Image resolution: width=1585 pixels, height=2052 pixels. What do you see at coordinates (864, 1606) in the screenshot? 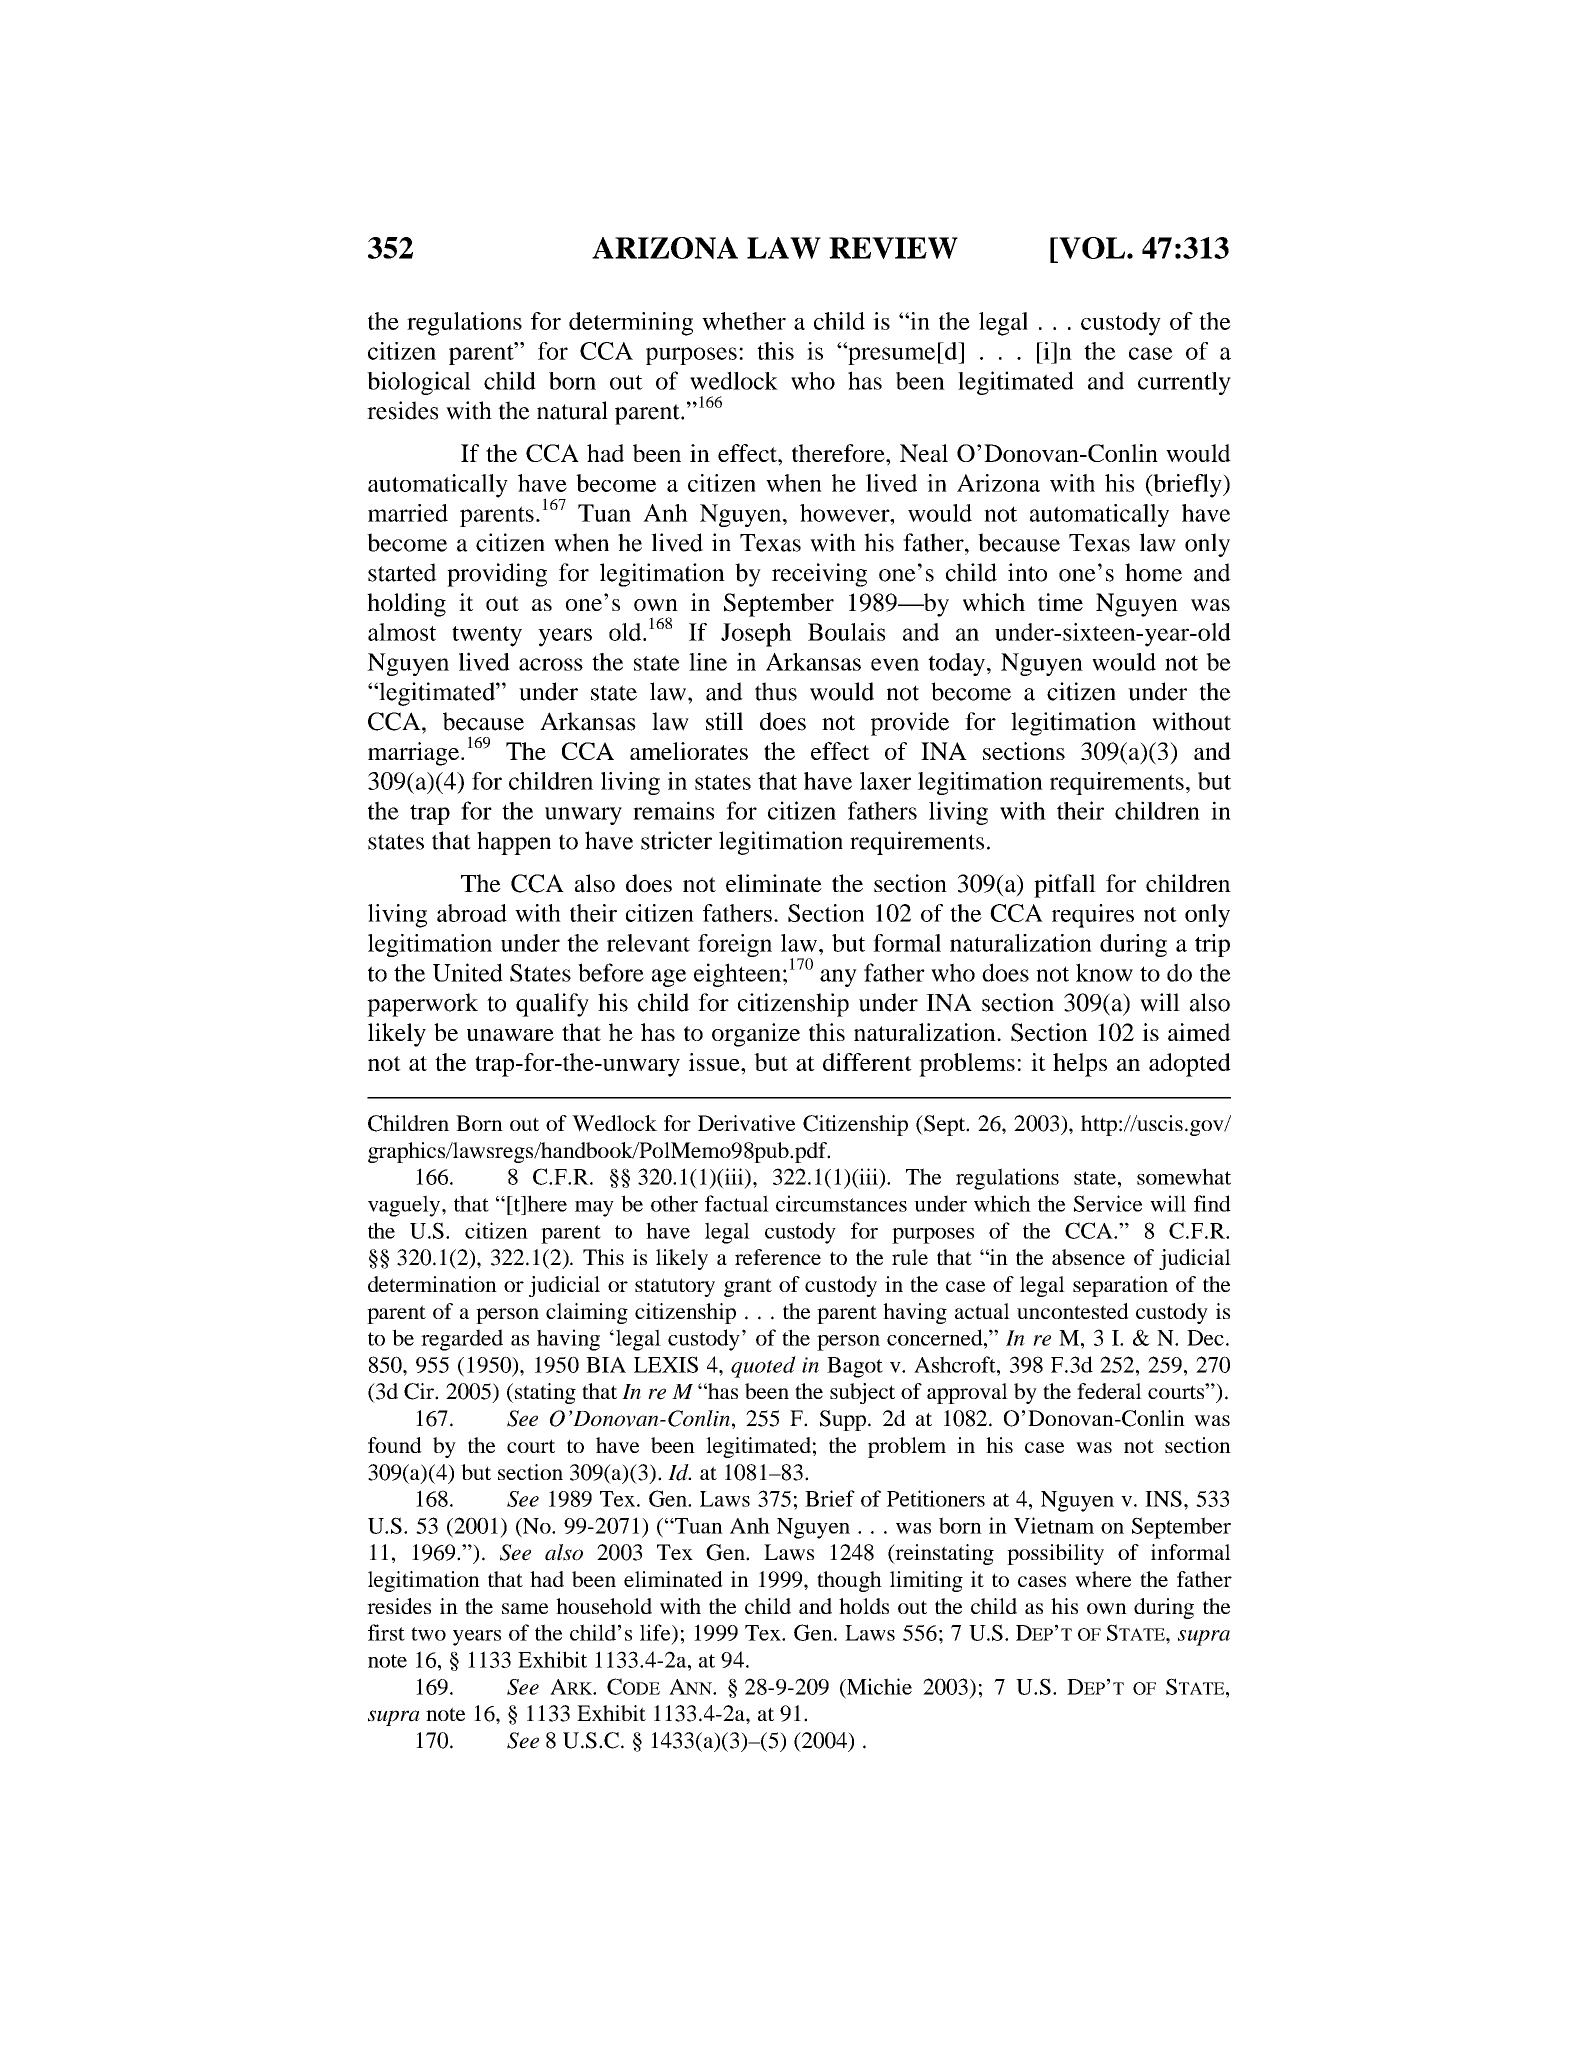
I see `holds` at bounding box center [864, 1606].
